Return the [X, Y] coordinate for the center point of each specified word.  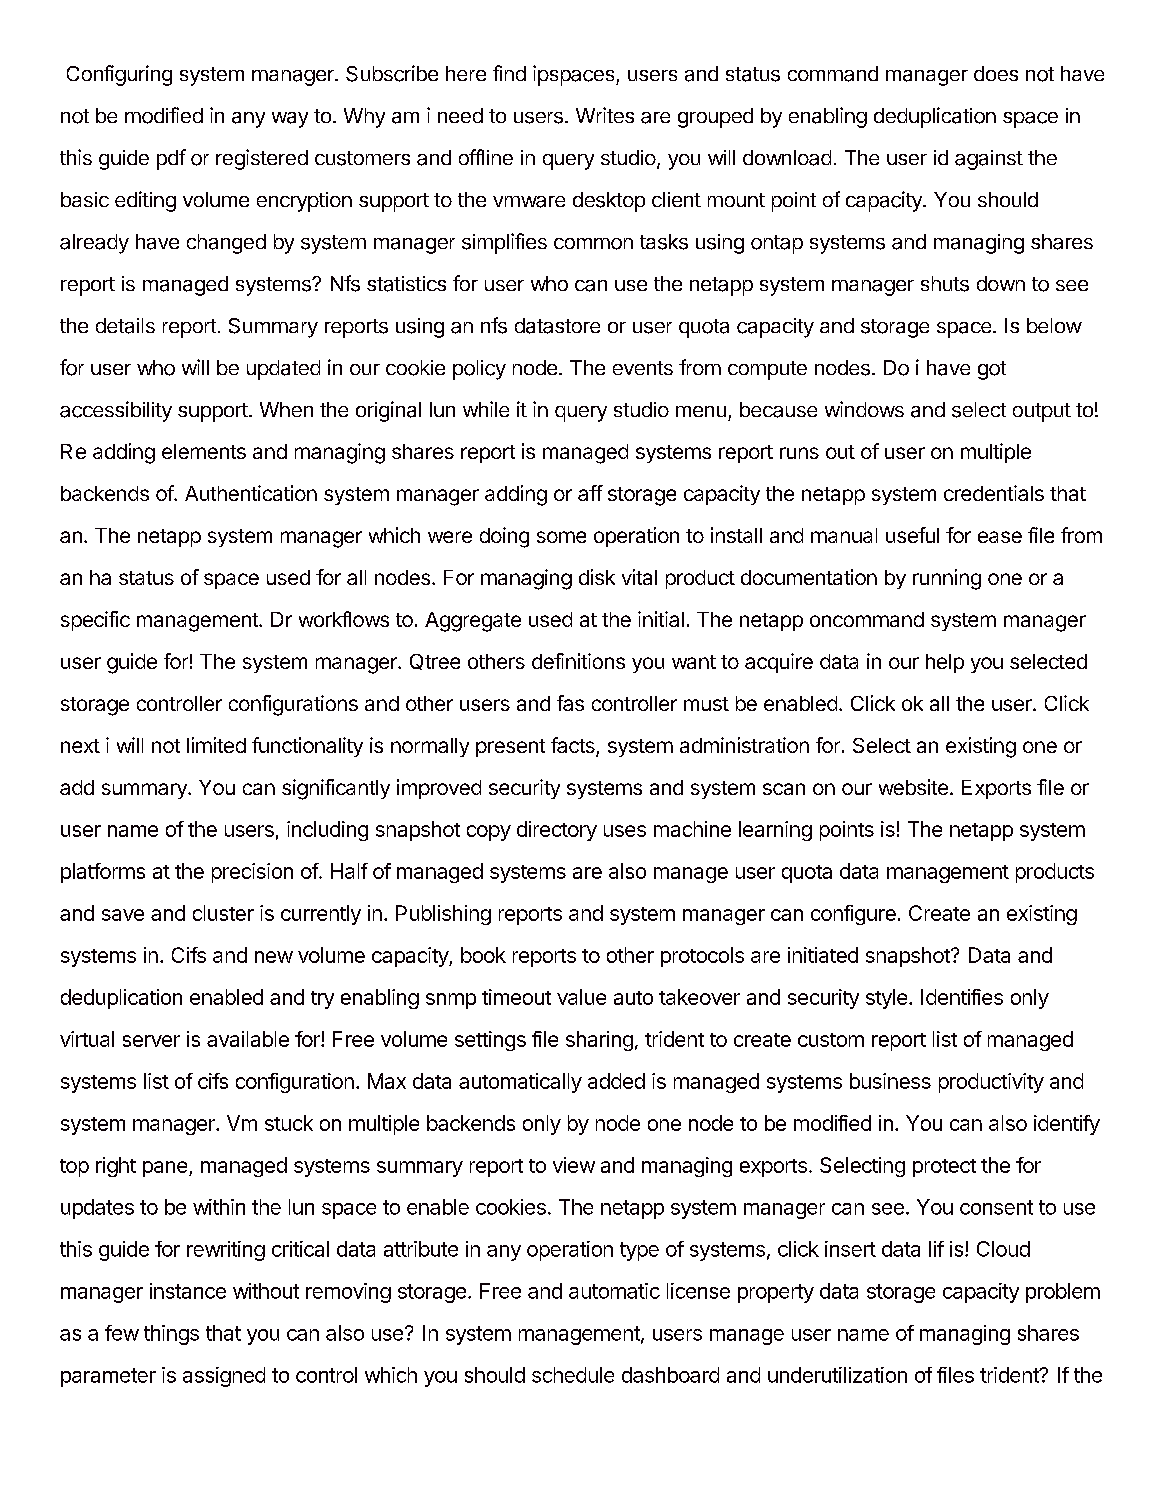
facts [574, 746]
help [945, 663]
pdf [171, 159]
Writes [605, 115]
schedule [573, 1375]
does [996, 73]
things [171, 1335]
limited [216, 745]
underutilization [837, 1375]
